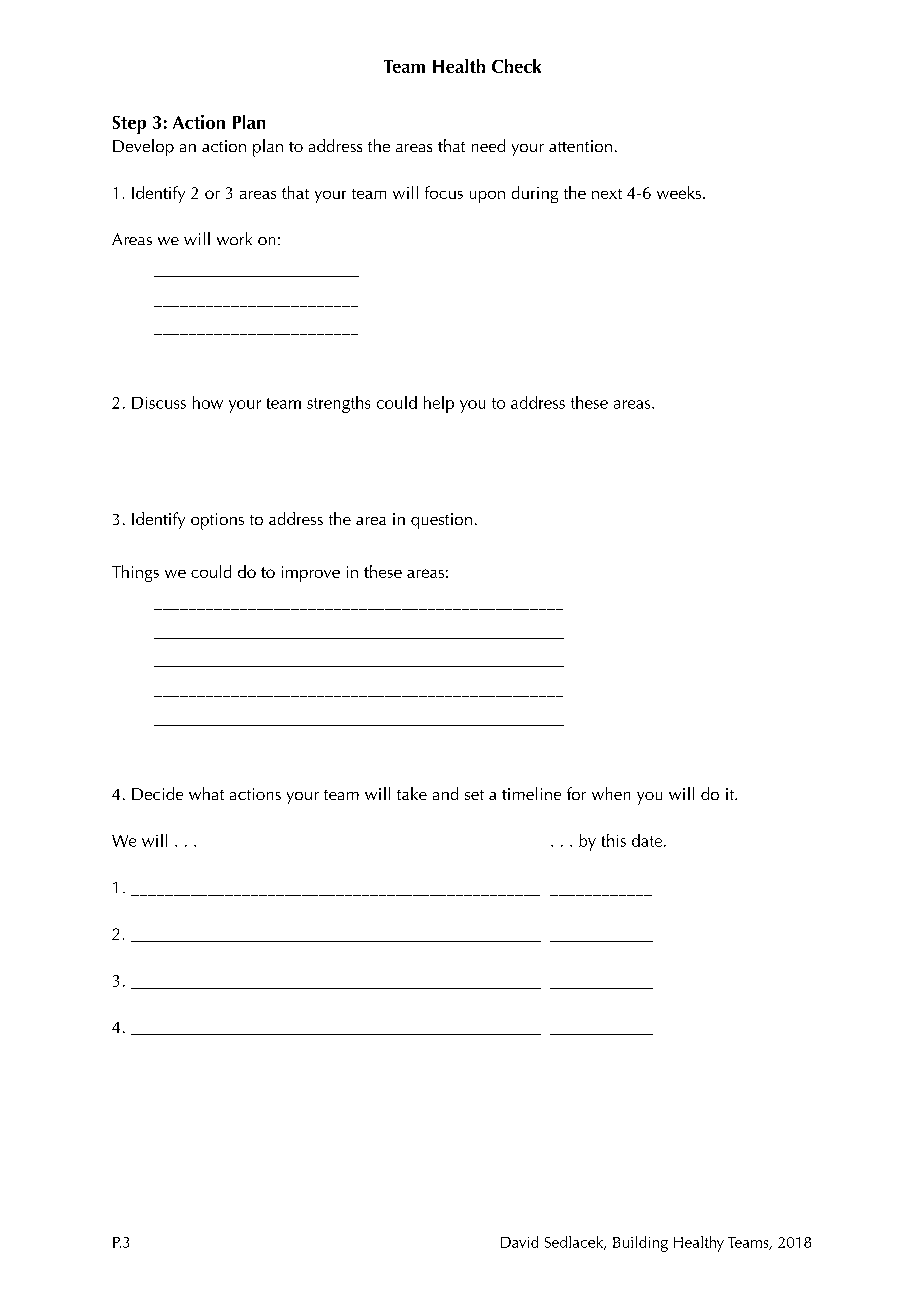 The image size is (924, 1308). I want to click on options, so click(217, 521).
